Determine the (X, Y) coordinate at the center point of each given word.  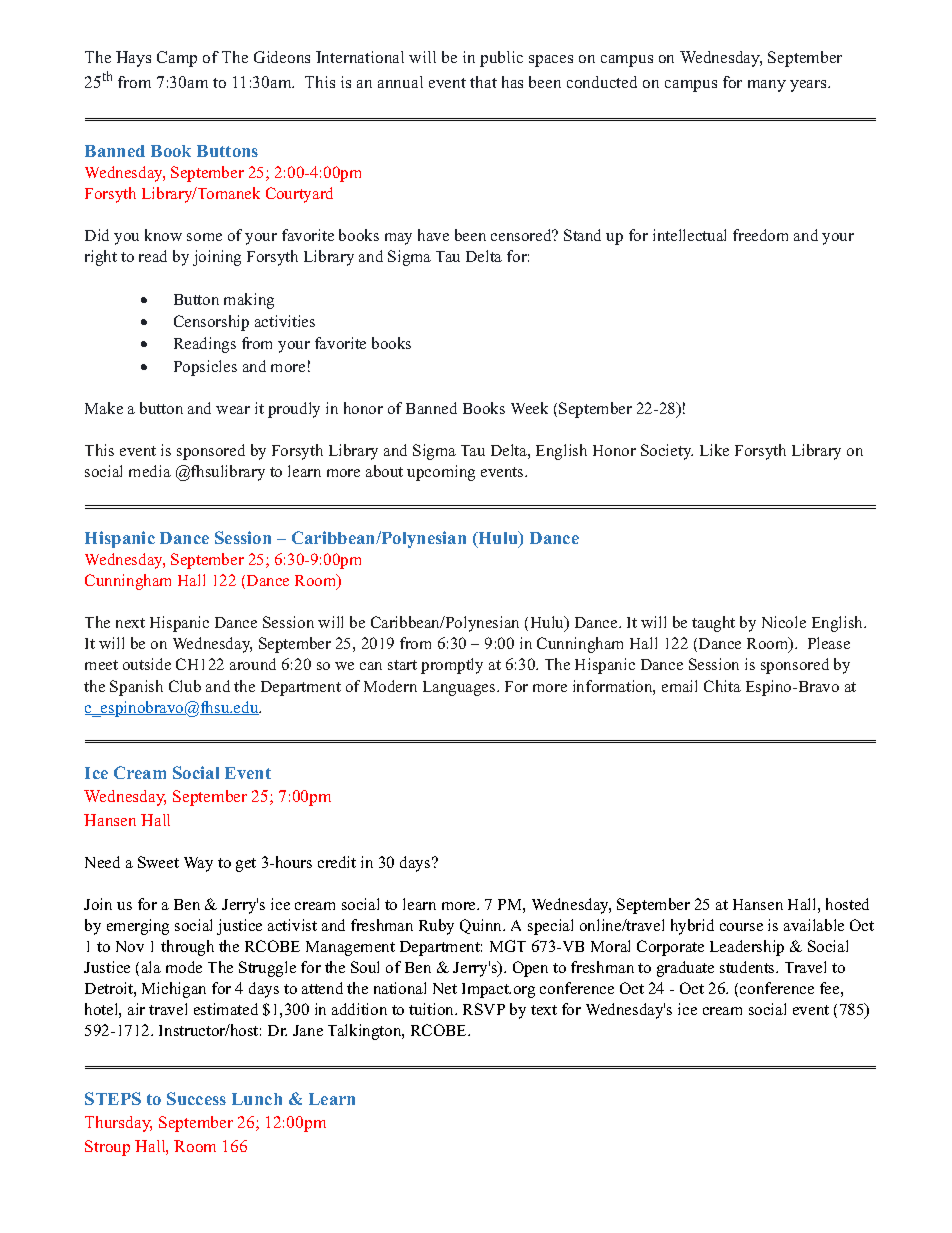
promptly (452, 666)
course (741, 927)
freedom (760, 235)
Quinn (482, 926)
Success (196, 1098)
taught (713, 624)
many (767, 86)
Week (529, 408)
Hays (133, 59)
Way (198, 864)
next (130, 623)
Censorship (211, 323)
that (483, 82)
